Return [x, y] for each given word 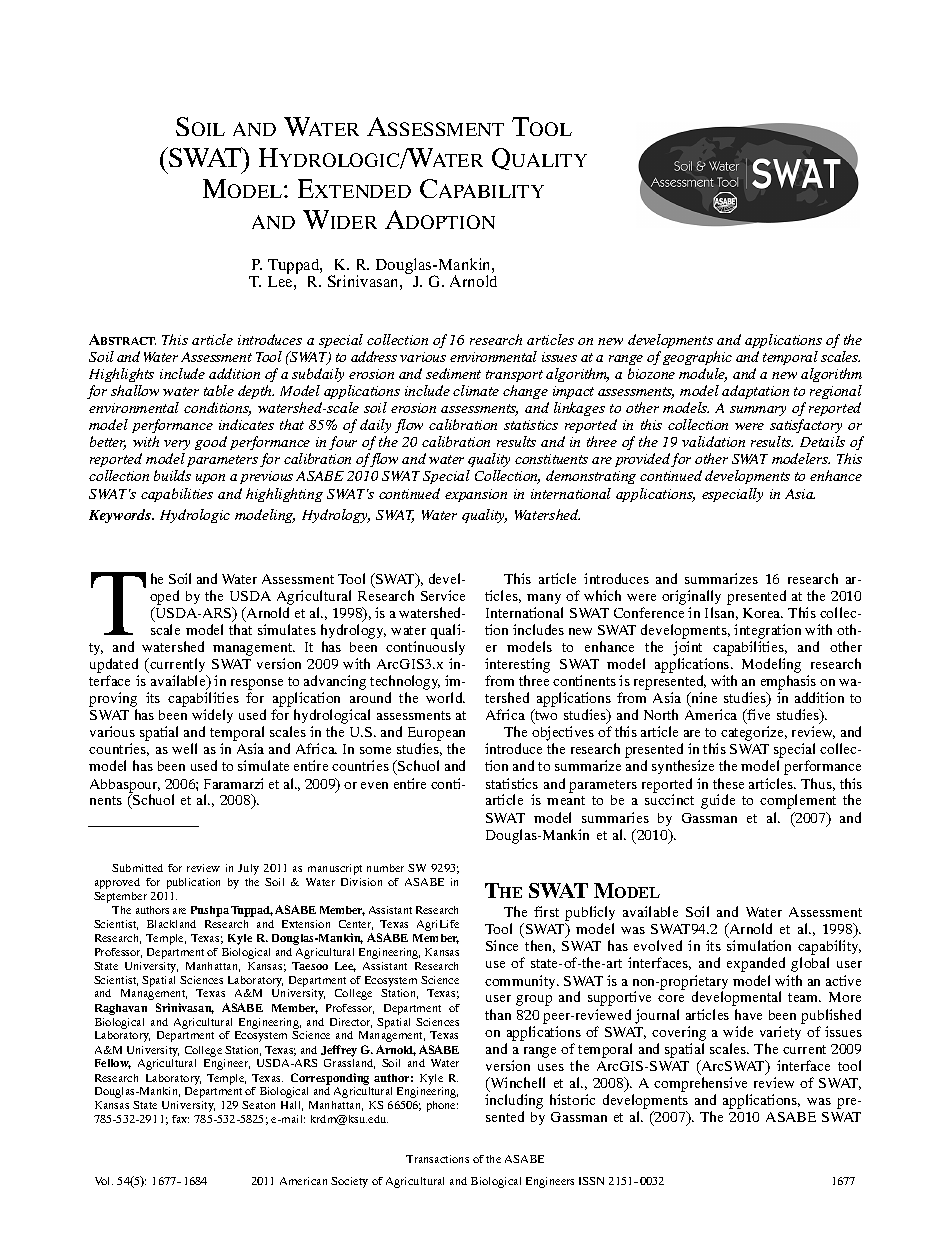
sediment [453, 373]
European [436, 735]
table [219, 390]
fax [180, 1119]
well [184, 748]
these [728, 783]
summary [758, 411]
